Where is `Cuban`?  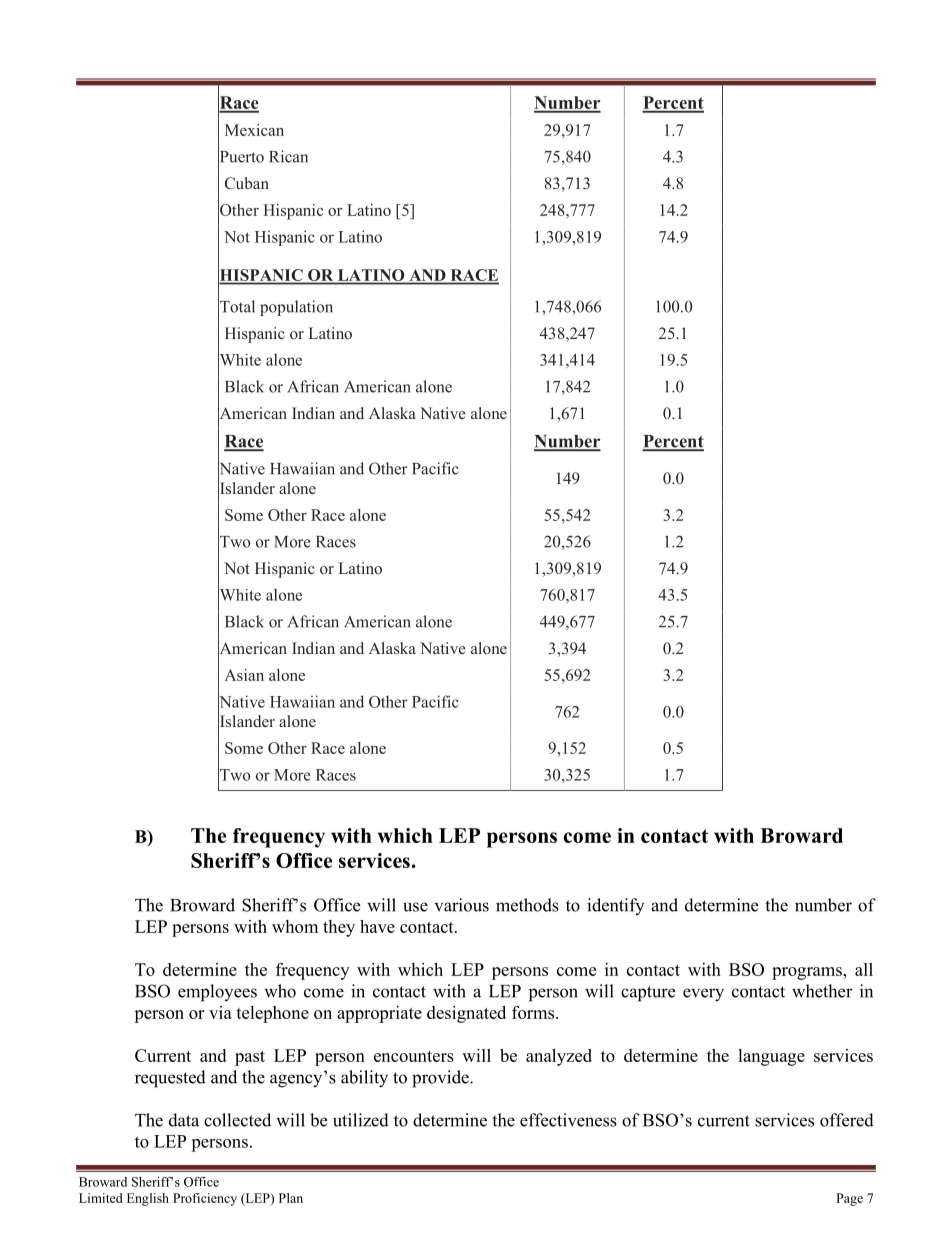 Cuban is located at coordinates (247, 183).
